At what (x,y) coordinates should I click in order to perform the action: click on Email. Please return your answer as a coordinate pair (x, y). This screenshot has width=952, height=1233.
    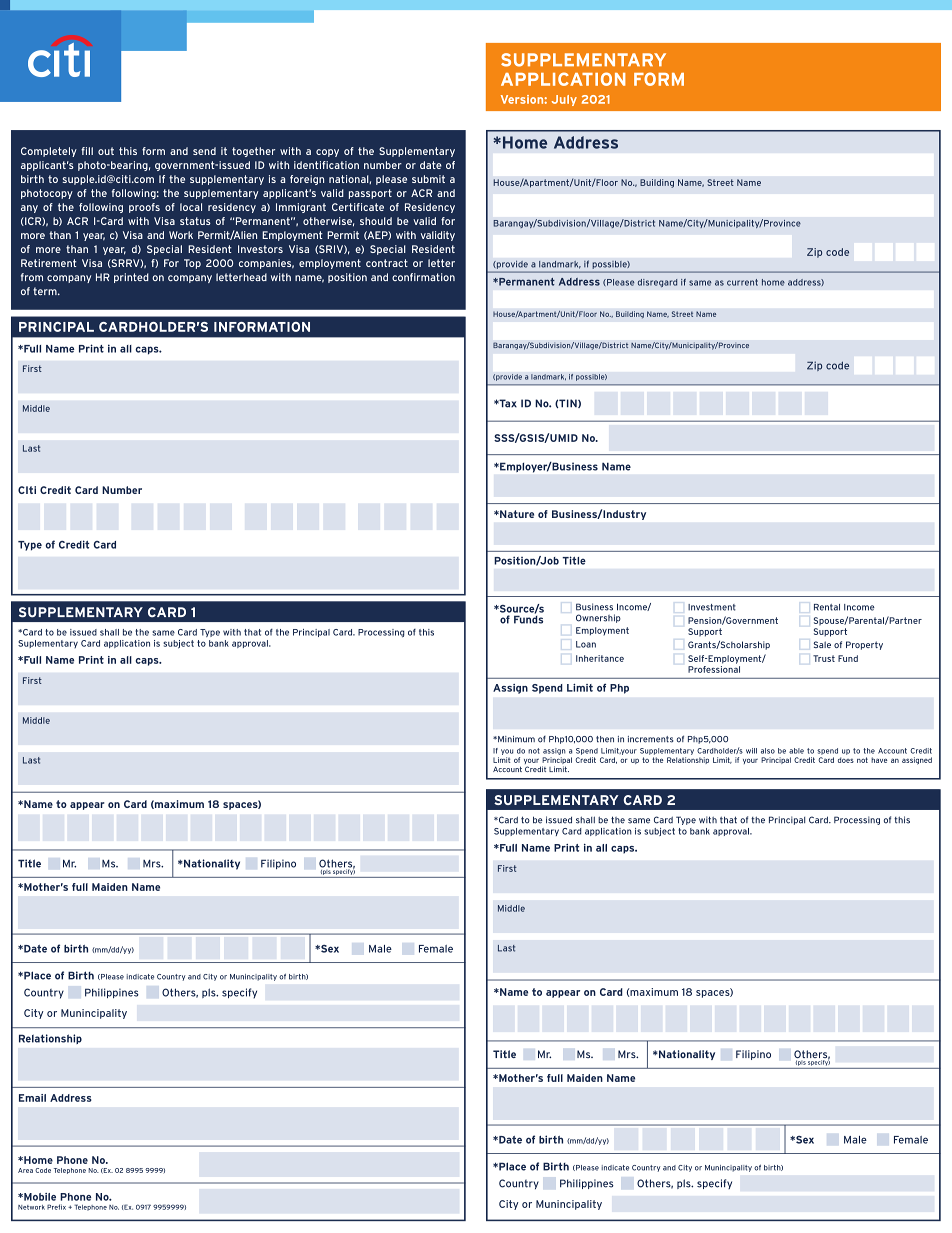
    Looking at the image, I should click on (32, 1098).
